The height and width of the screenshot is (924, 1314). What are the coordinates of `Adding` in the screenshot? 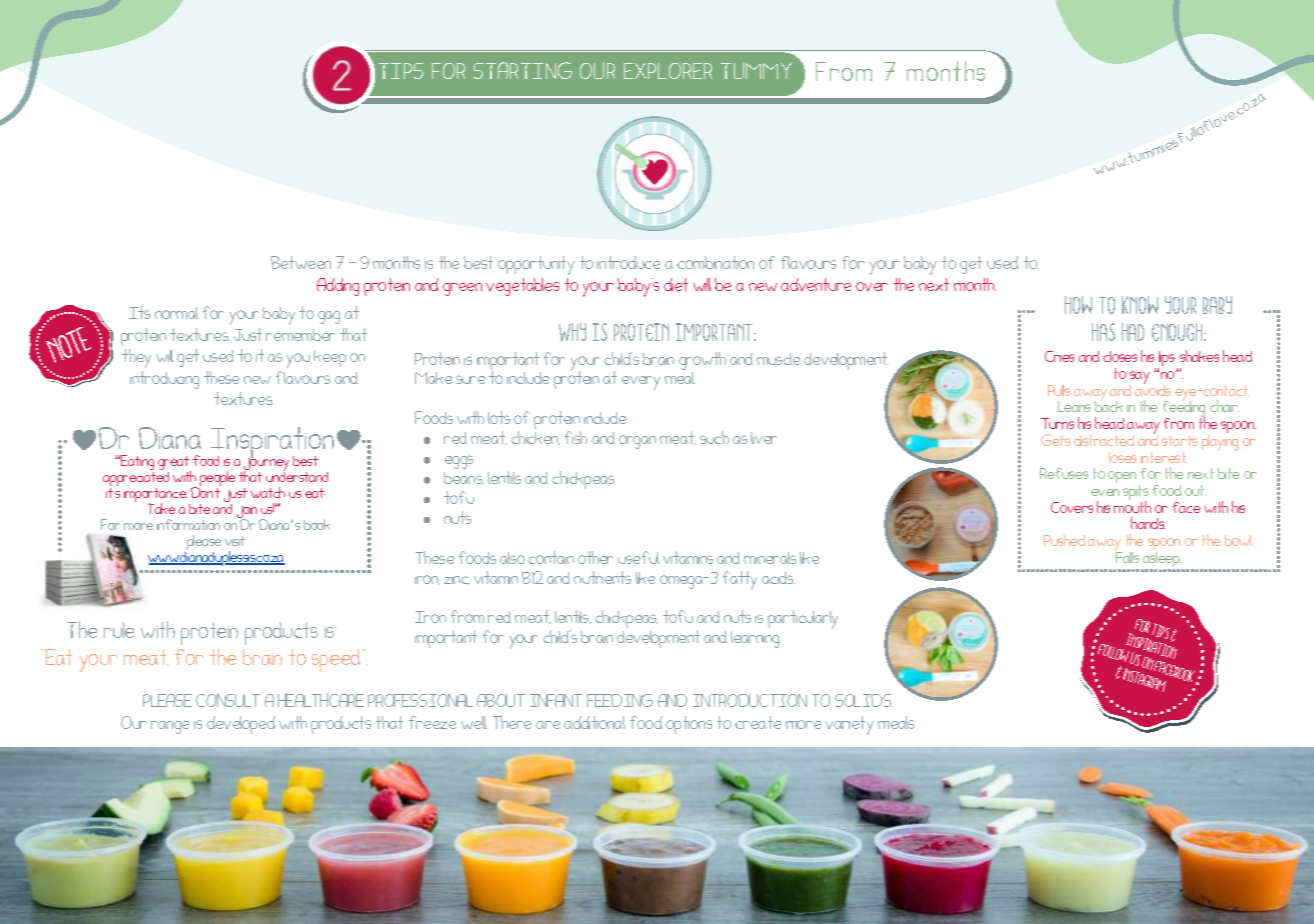 It's located at (338, 287).
